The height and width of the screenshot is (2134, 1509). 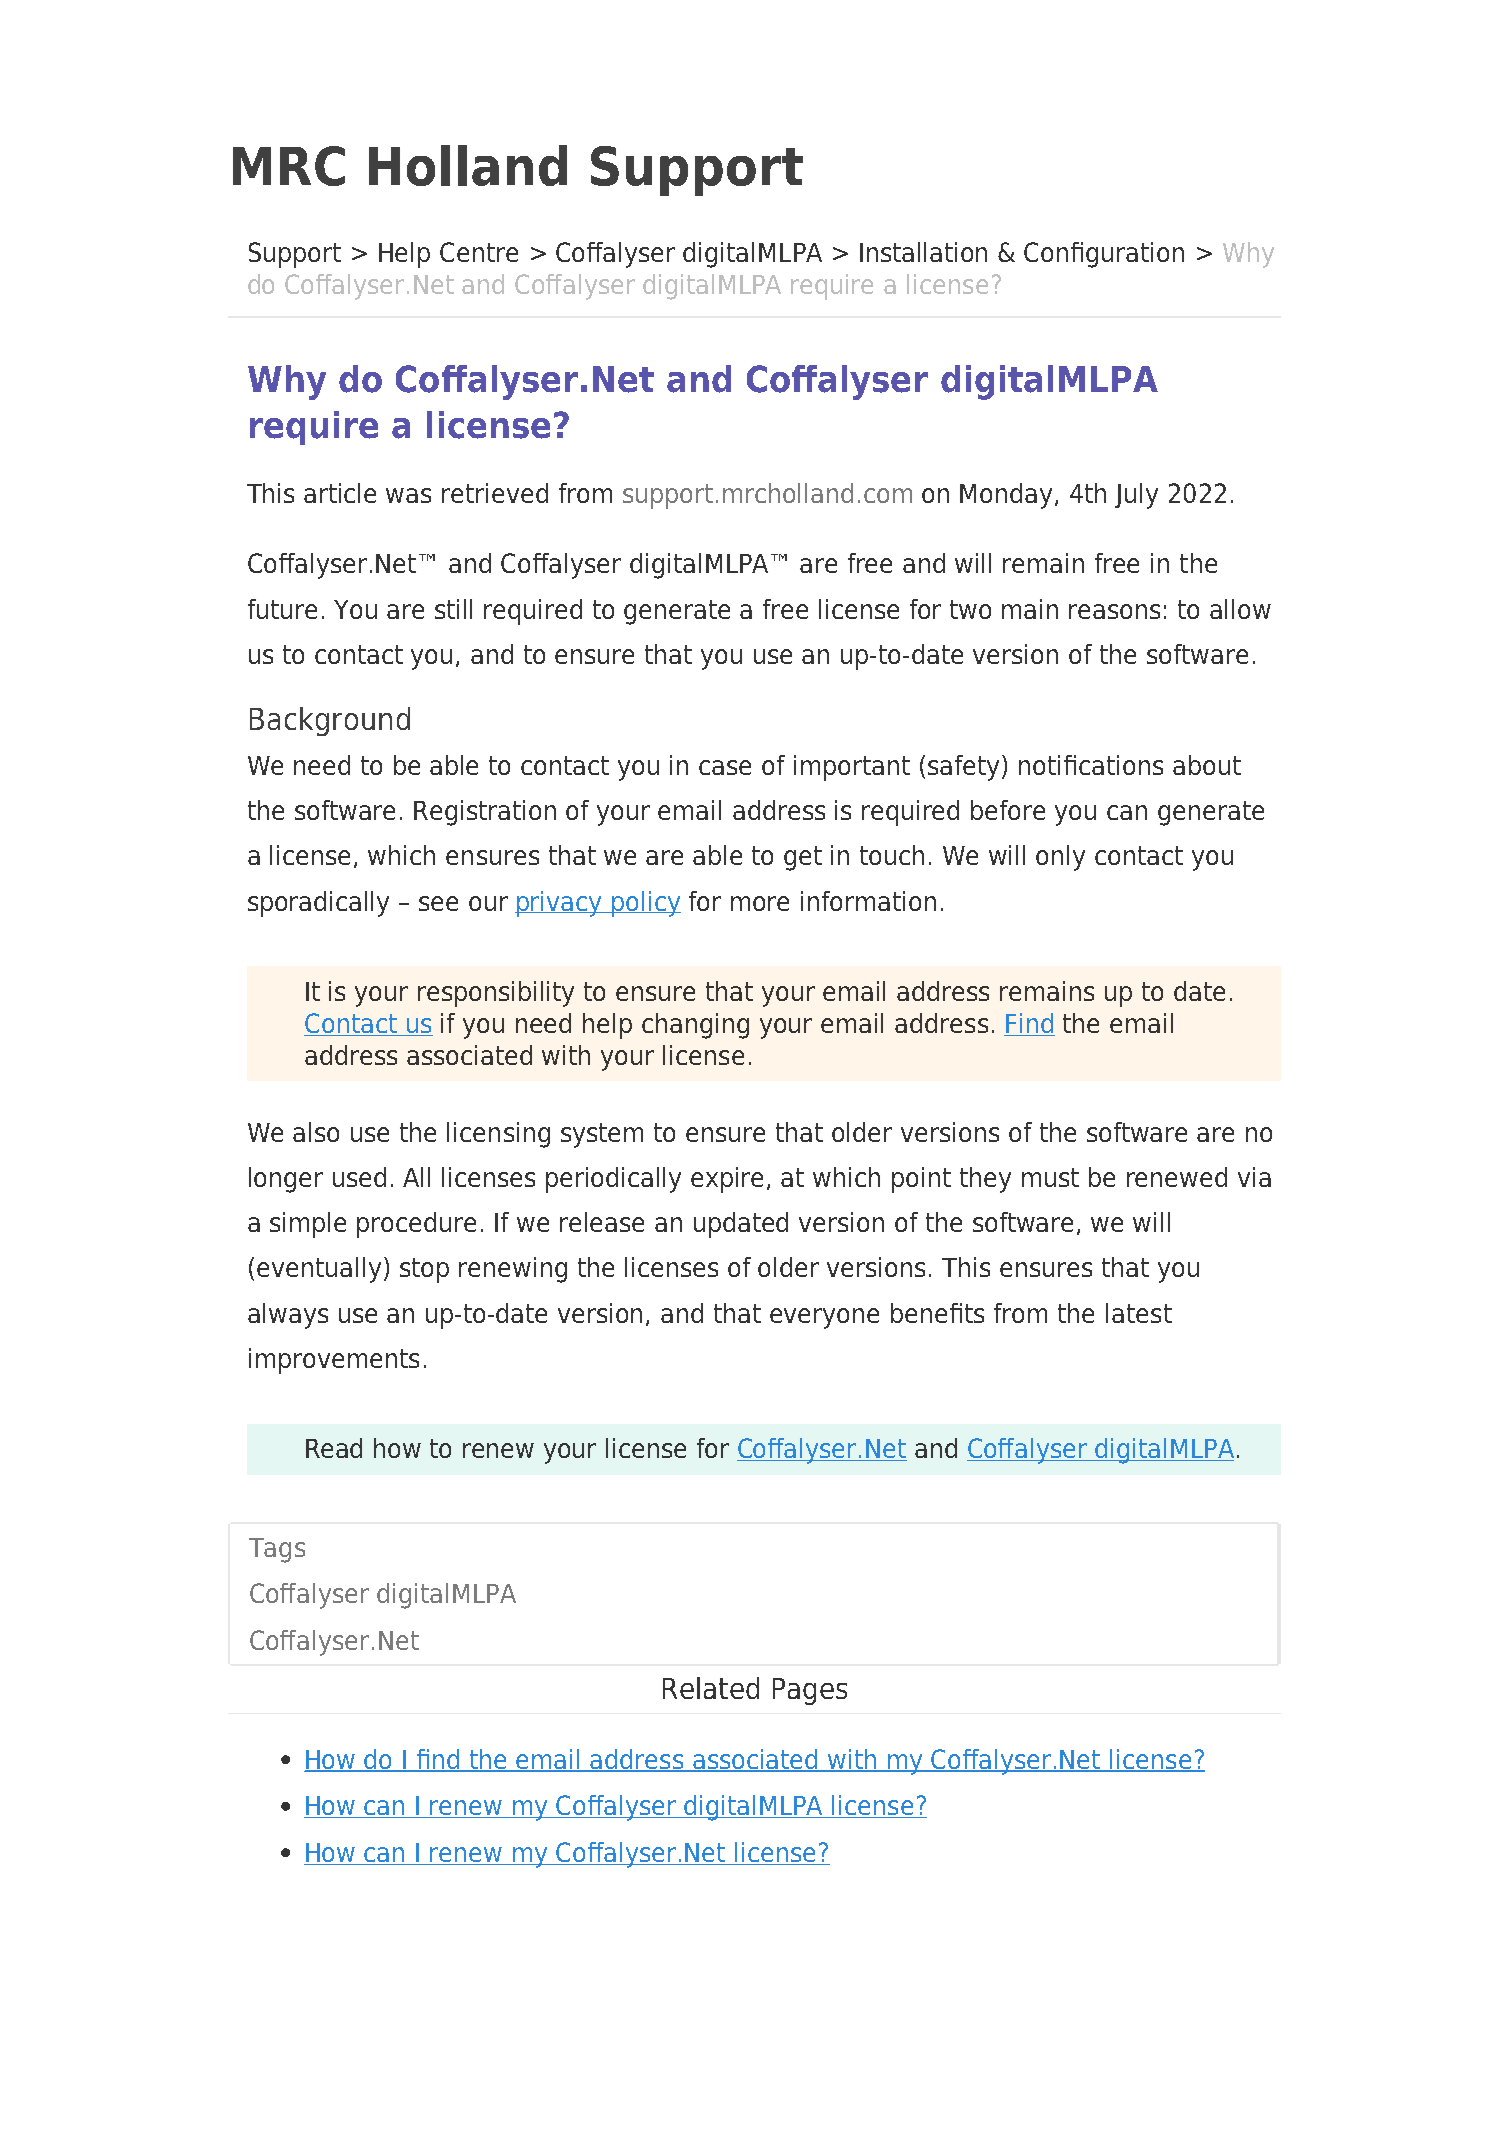 What do you see at coordinates (438, 903) in the screenshot?
I see `see` at bounding box center [438, 903].
